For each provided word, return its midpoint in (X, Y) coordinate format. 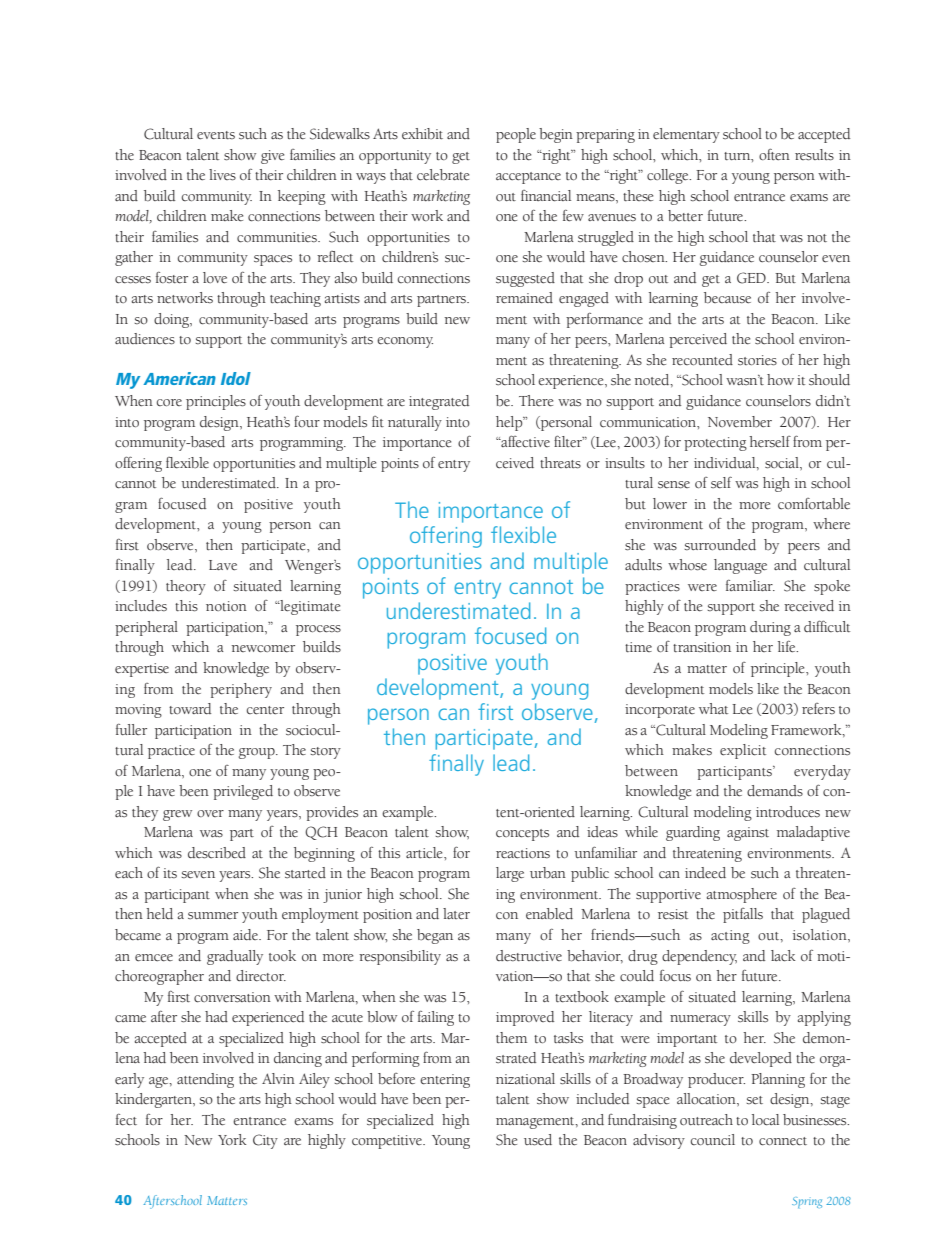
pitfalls (743, 915)
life (788, 647)
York (232, 1139)
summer (213, 916)
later (456, 914)
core (169, 402)
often (774, 154)
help (510, 423)
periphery (241, 690)
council (713, 1140)
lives (222, 175)
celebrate (443, 175)
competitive (388, 1142)
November (740, 422)
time (638, 647)
